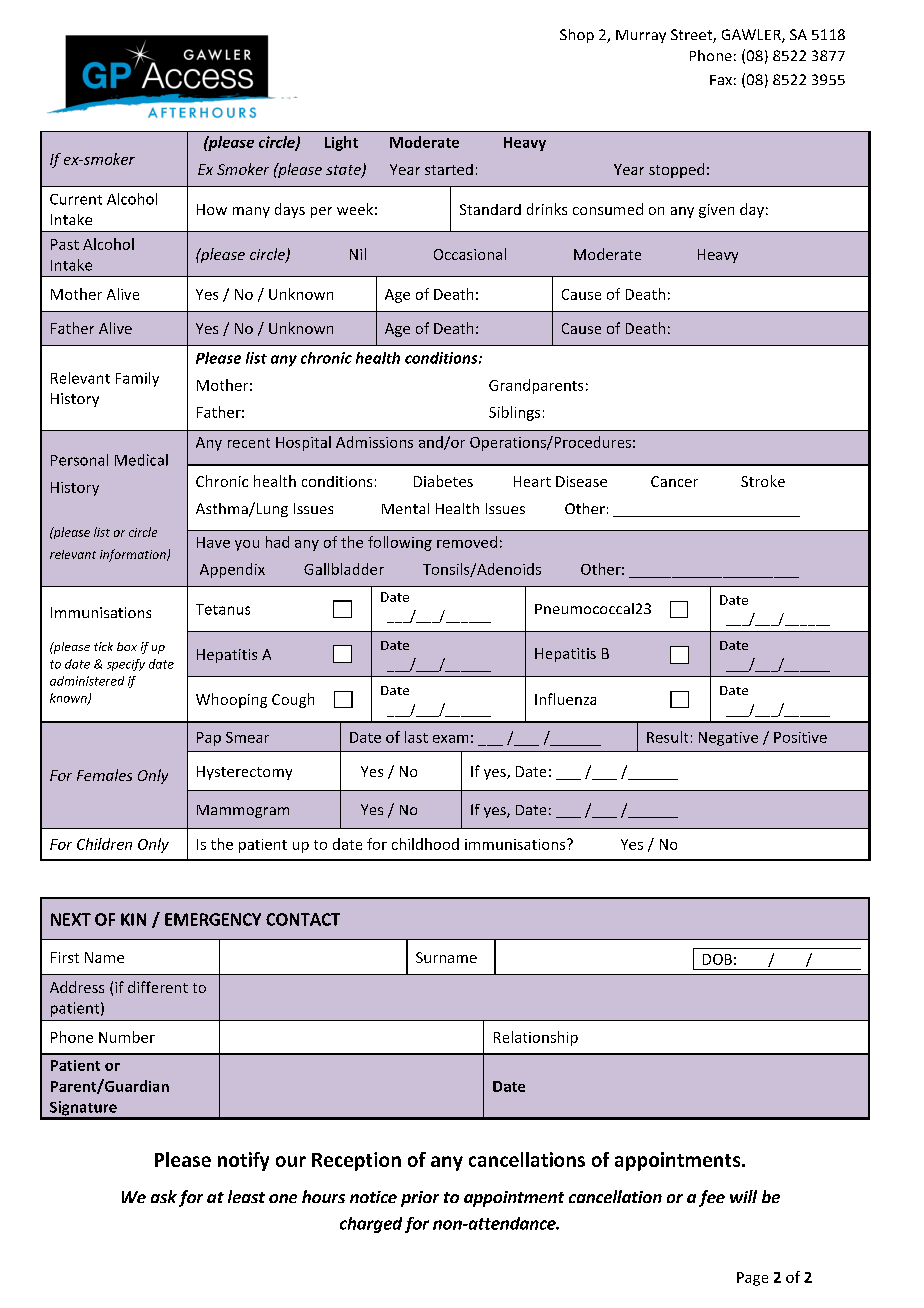 The width and height of the image is (924, 1308). I want to click on specify, so click(126, 665).
